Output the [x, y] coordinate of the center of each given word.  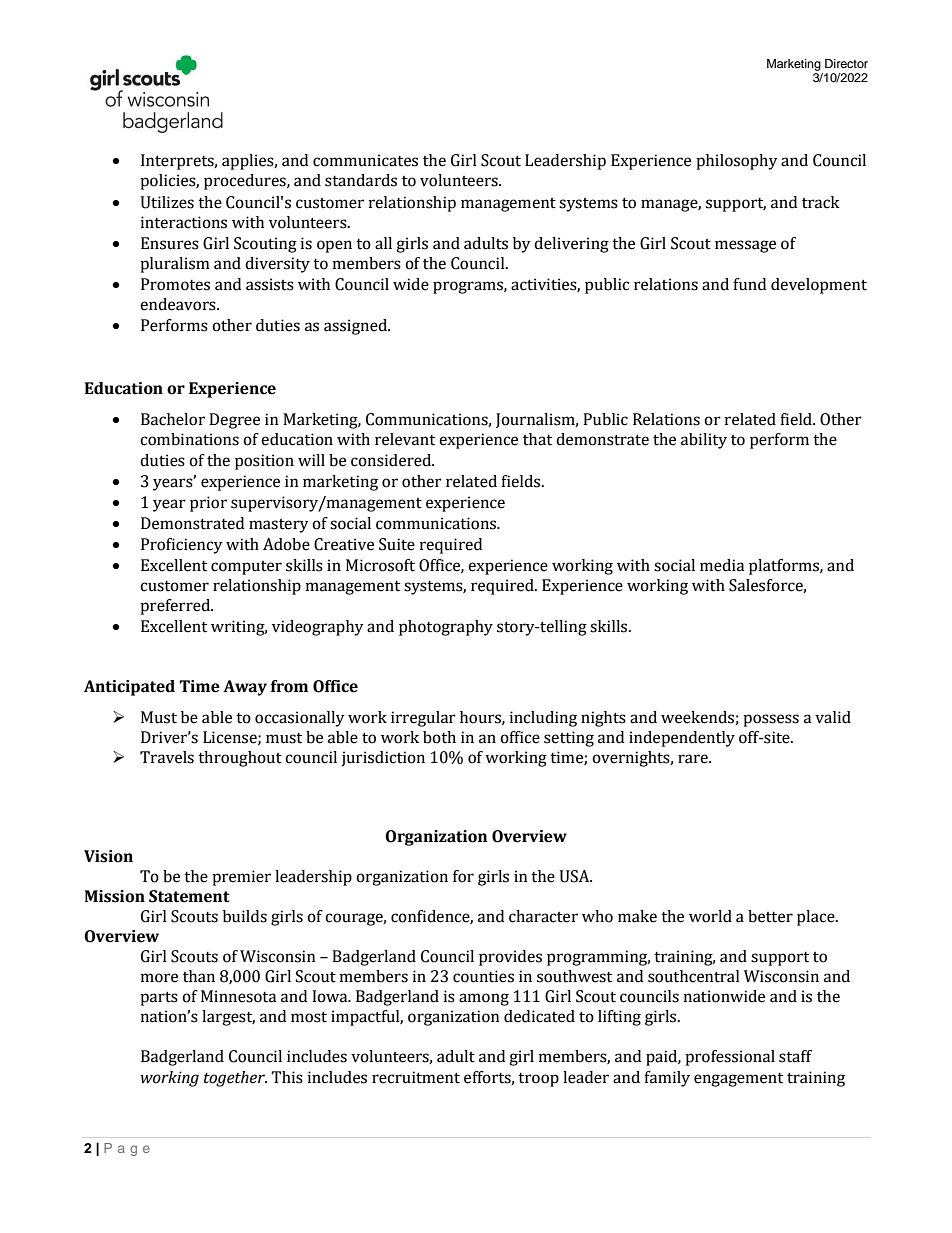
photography [446, 628]
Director [846, 63]
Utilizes [167, 202]
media [722, 565]
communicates [365, 160]
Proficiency [182, 546]
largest [228, 1018]
